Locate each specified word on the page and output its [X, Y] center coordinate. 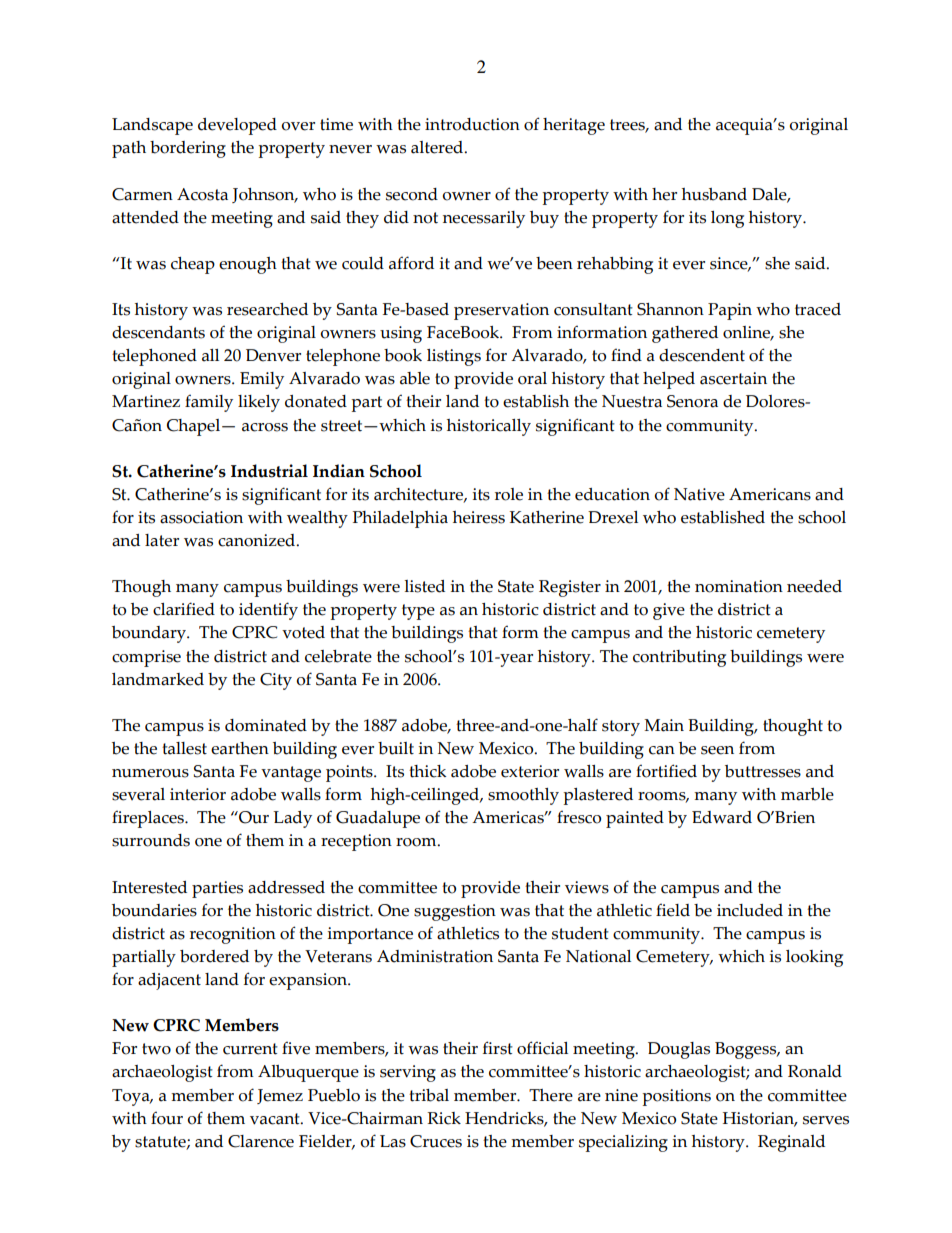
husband [714, 194]
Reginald [791, 1143]
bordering [188, 149]
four [167, 1118]
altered [438, 147]
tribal [429, 1095]
